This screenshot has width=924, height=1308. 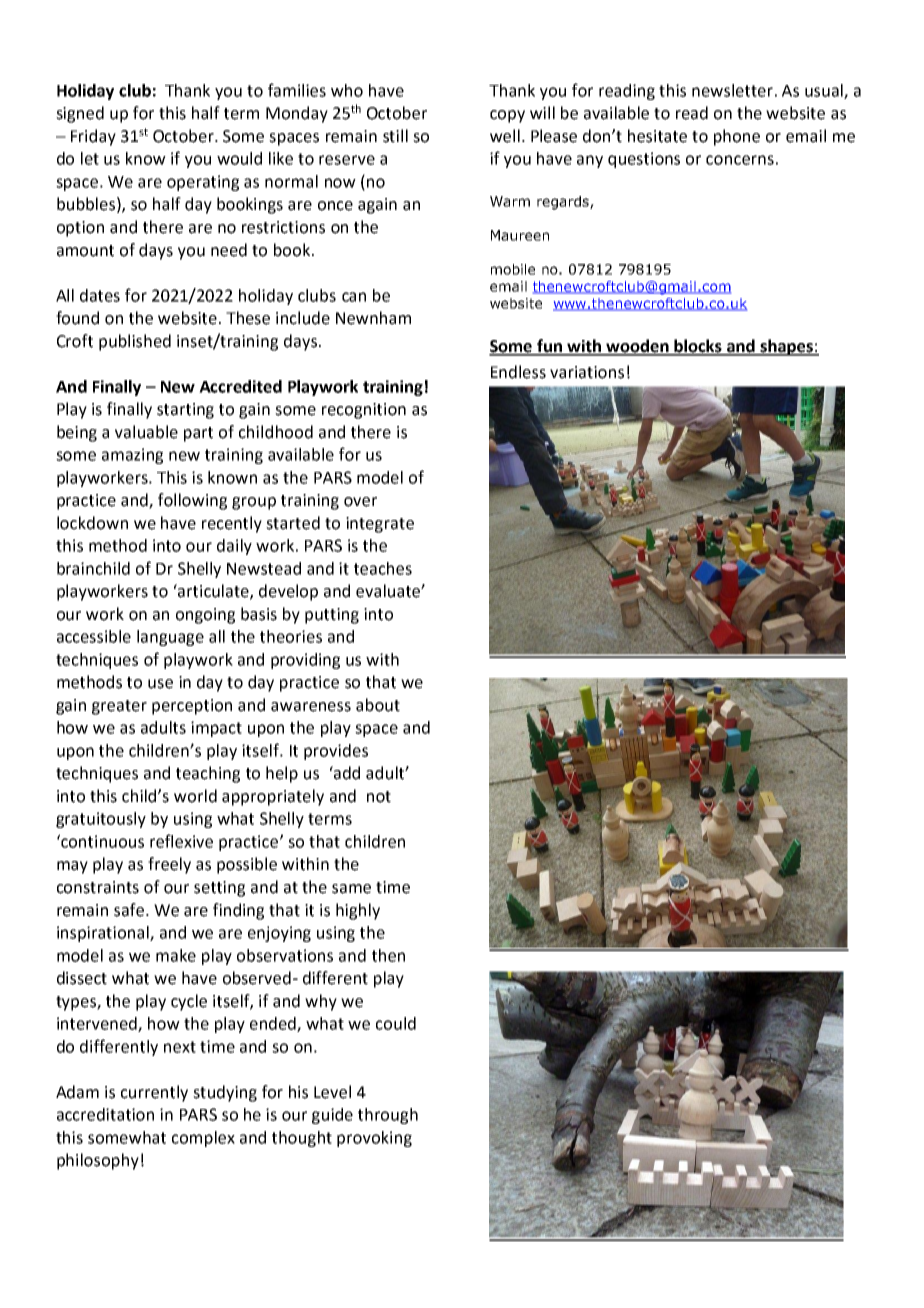 I want to click on perception, so click(x=192, y=707).
